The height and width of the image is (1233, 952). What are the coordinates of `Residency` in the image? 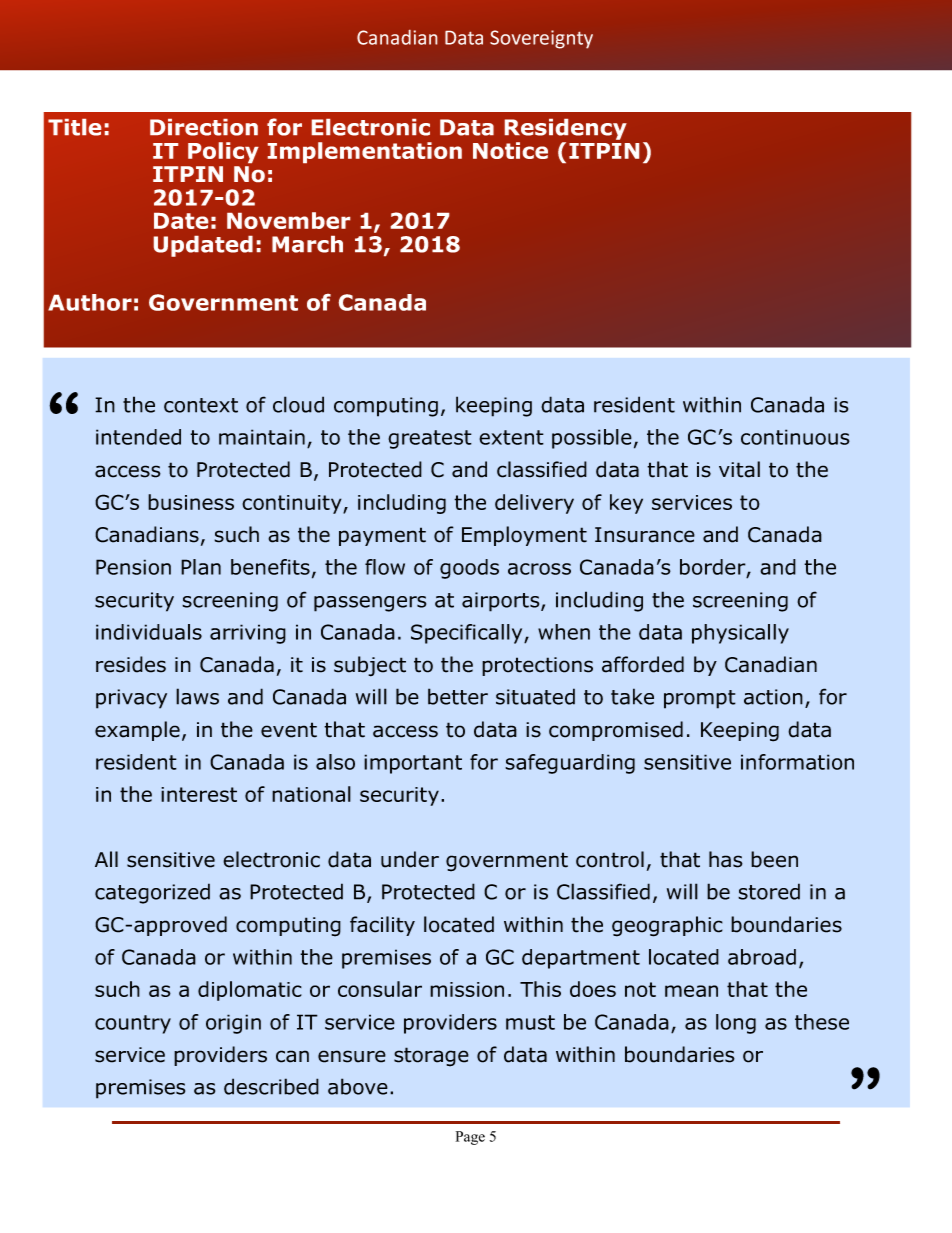 It's located at (566, 129).
